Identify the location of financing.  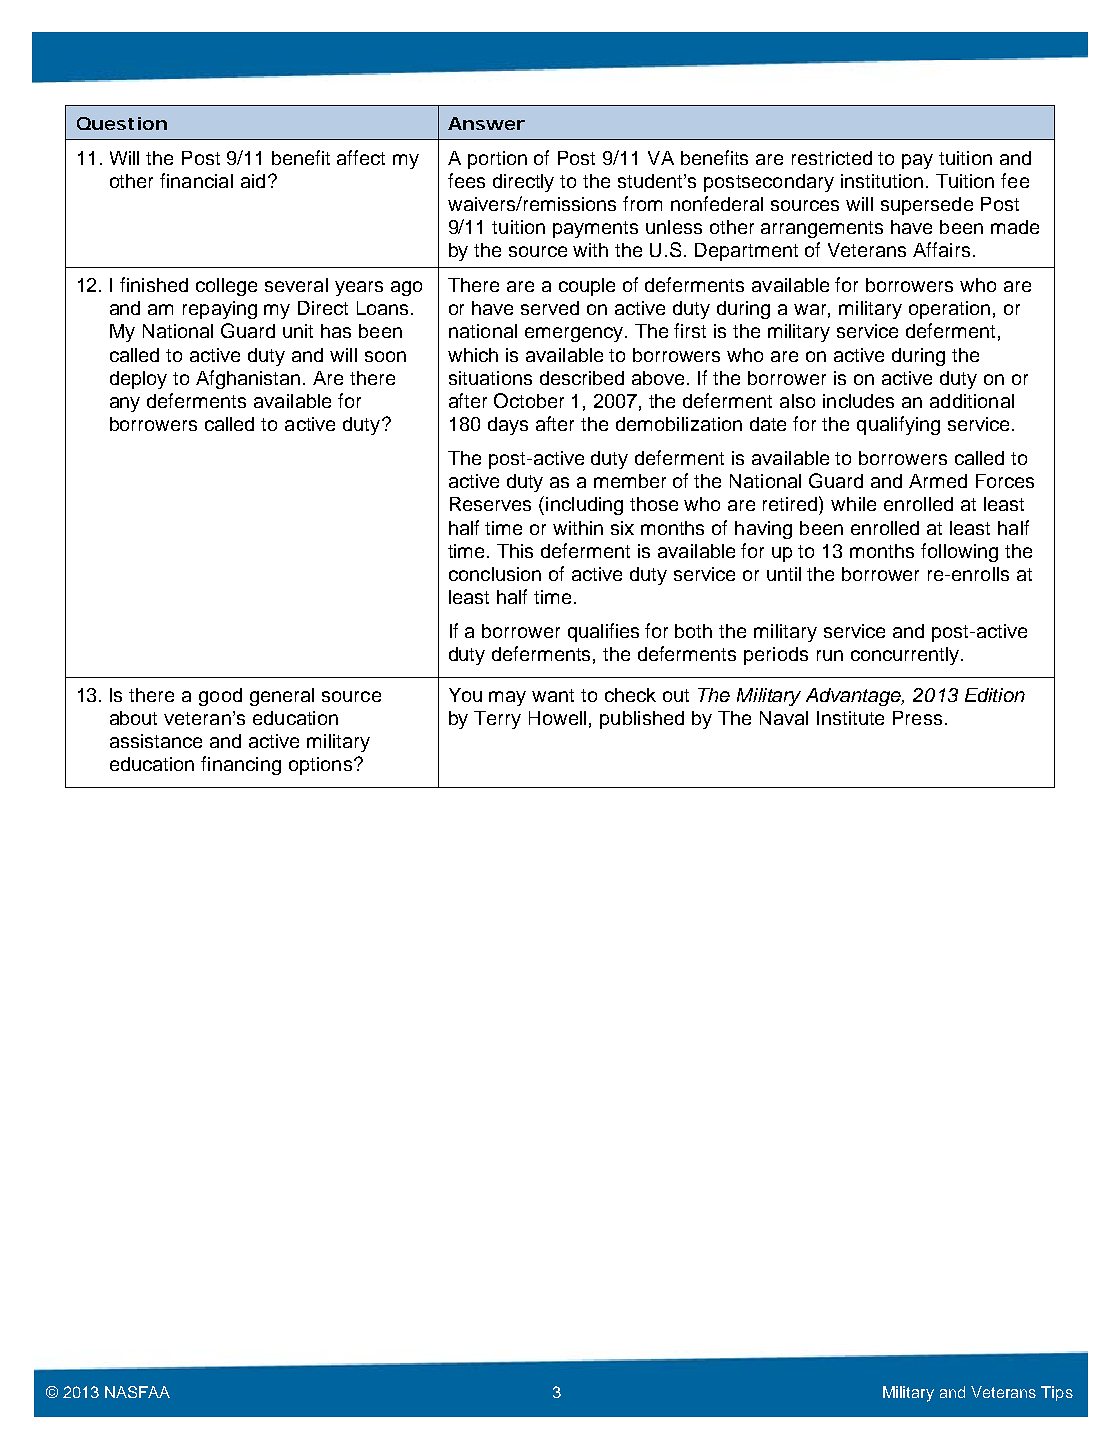
(241, 765).
